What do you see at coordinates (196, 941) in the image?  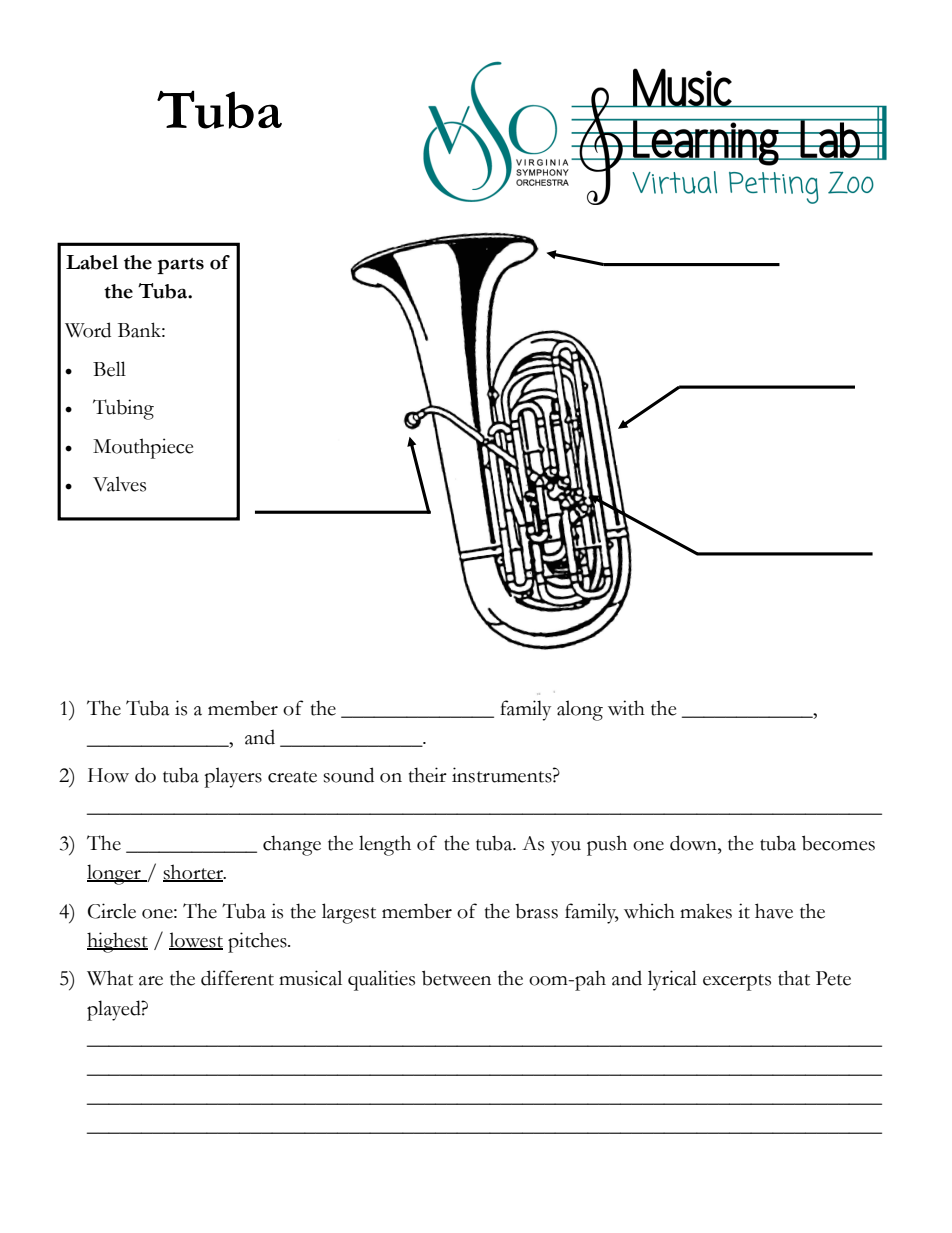 I see `lowest` at bounding box center [196, 941].
